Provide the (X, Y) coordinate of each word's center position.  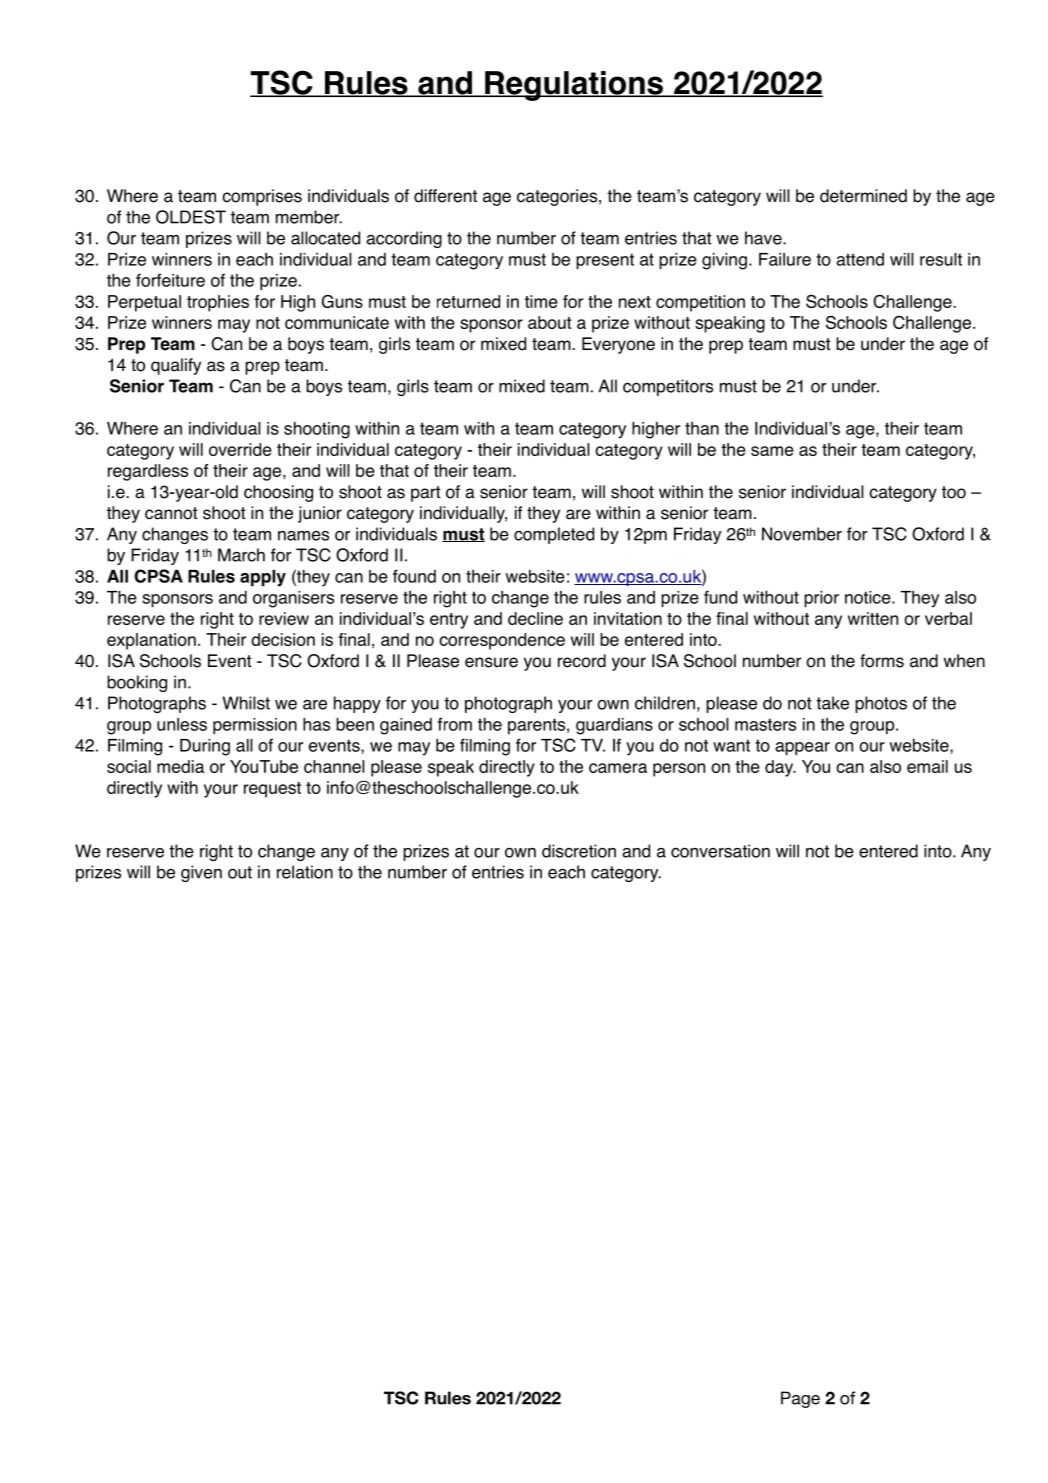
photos (881, 704)
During (205, 747)
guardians (614, 726)
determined (863, 196)
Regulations (574, 86)
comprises (262, 197)
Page (800, 1399)
